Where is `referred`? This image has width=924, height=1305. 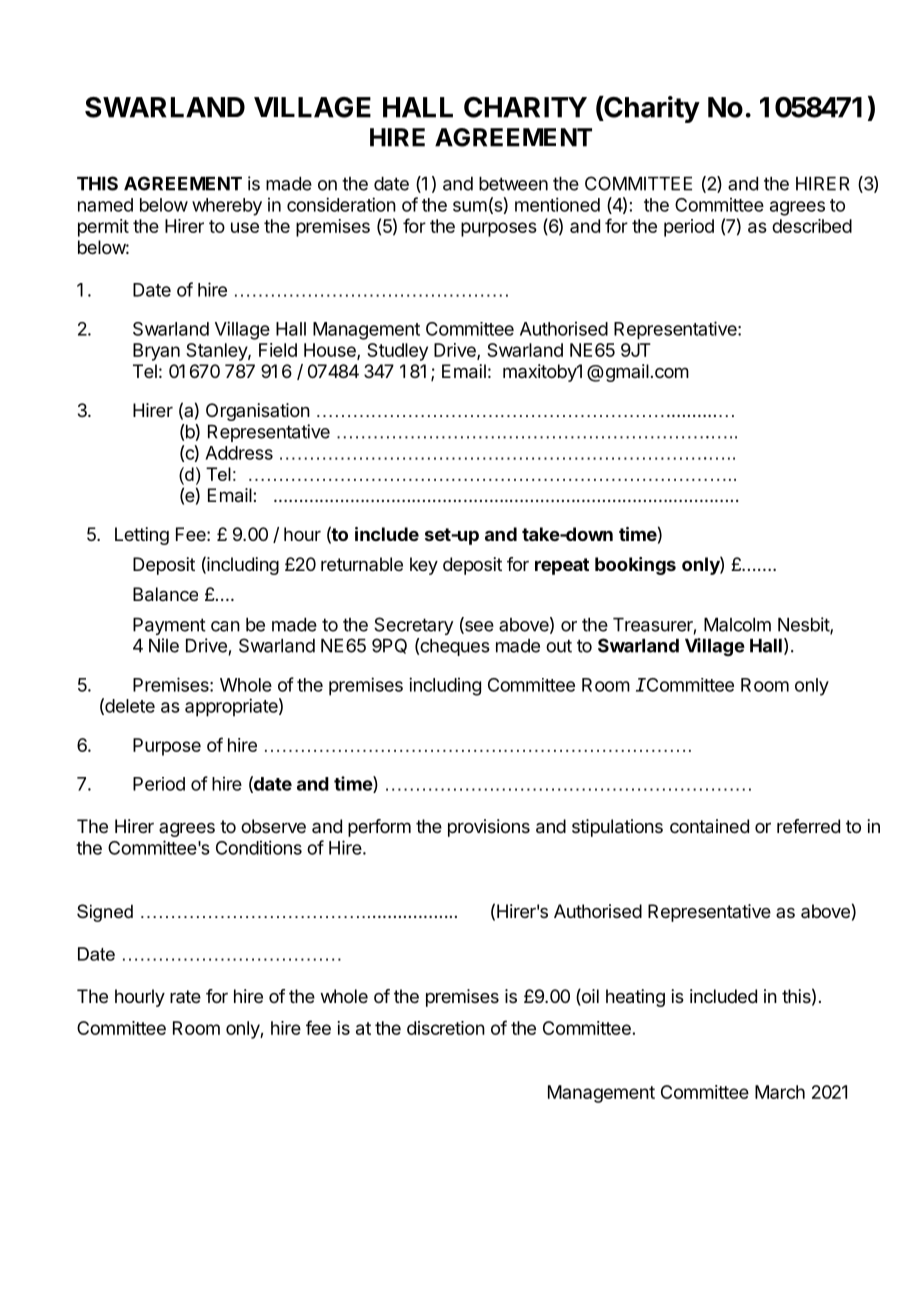
referred is located at coordinates (808, 826).
